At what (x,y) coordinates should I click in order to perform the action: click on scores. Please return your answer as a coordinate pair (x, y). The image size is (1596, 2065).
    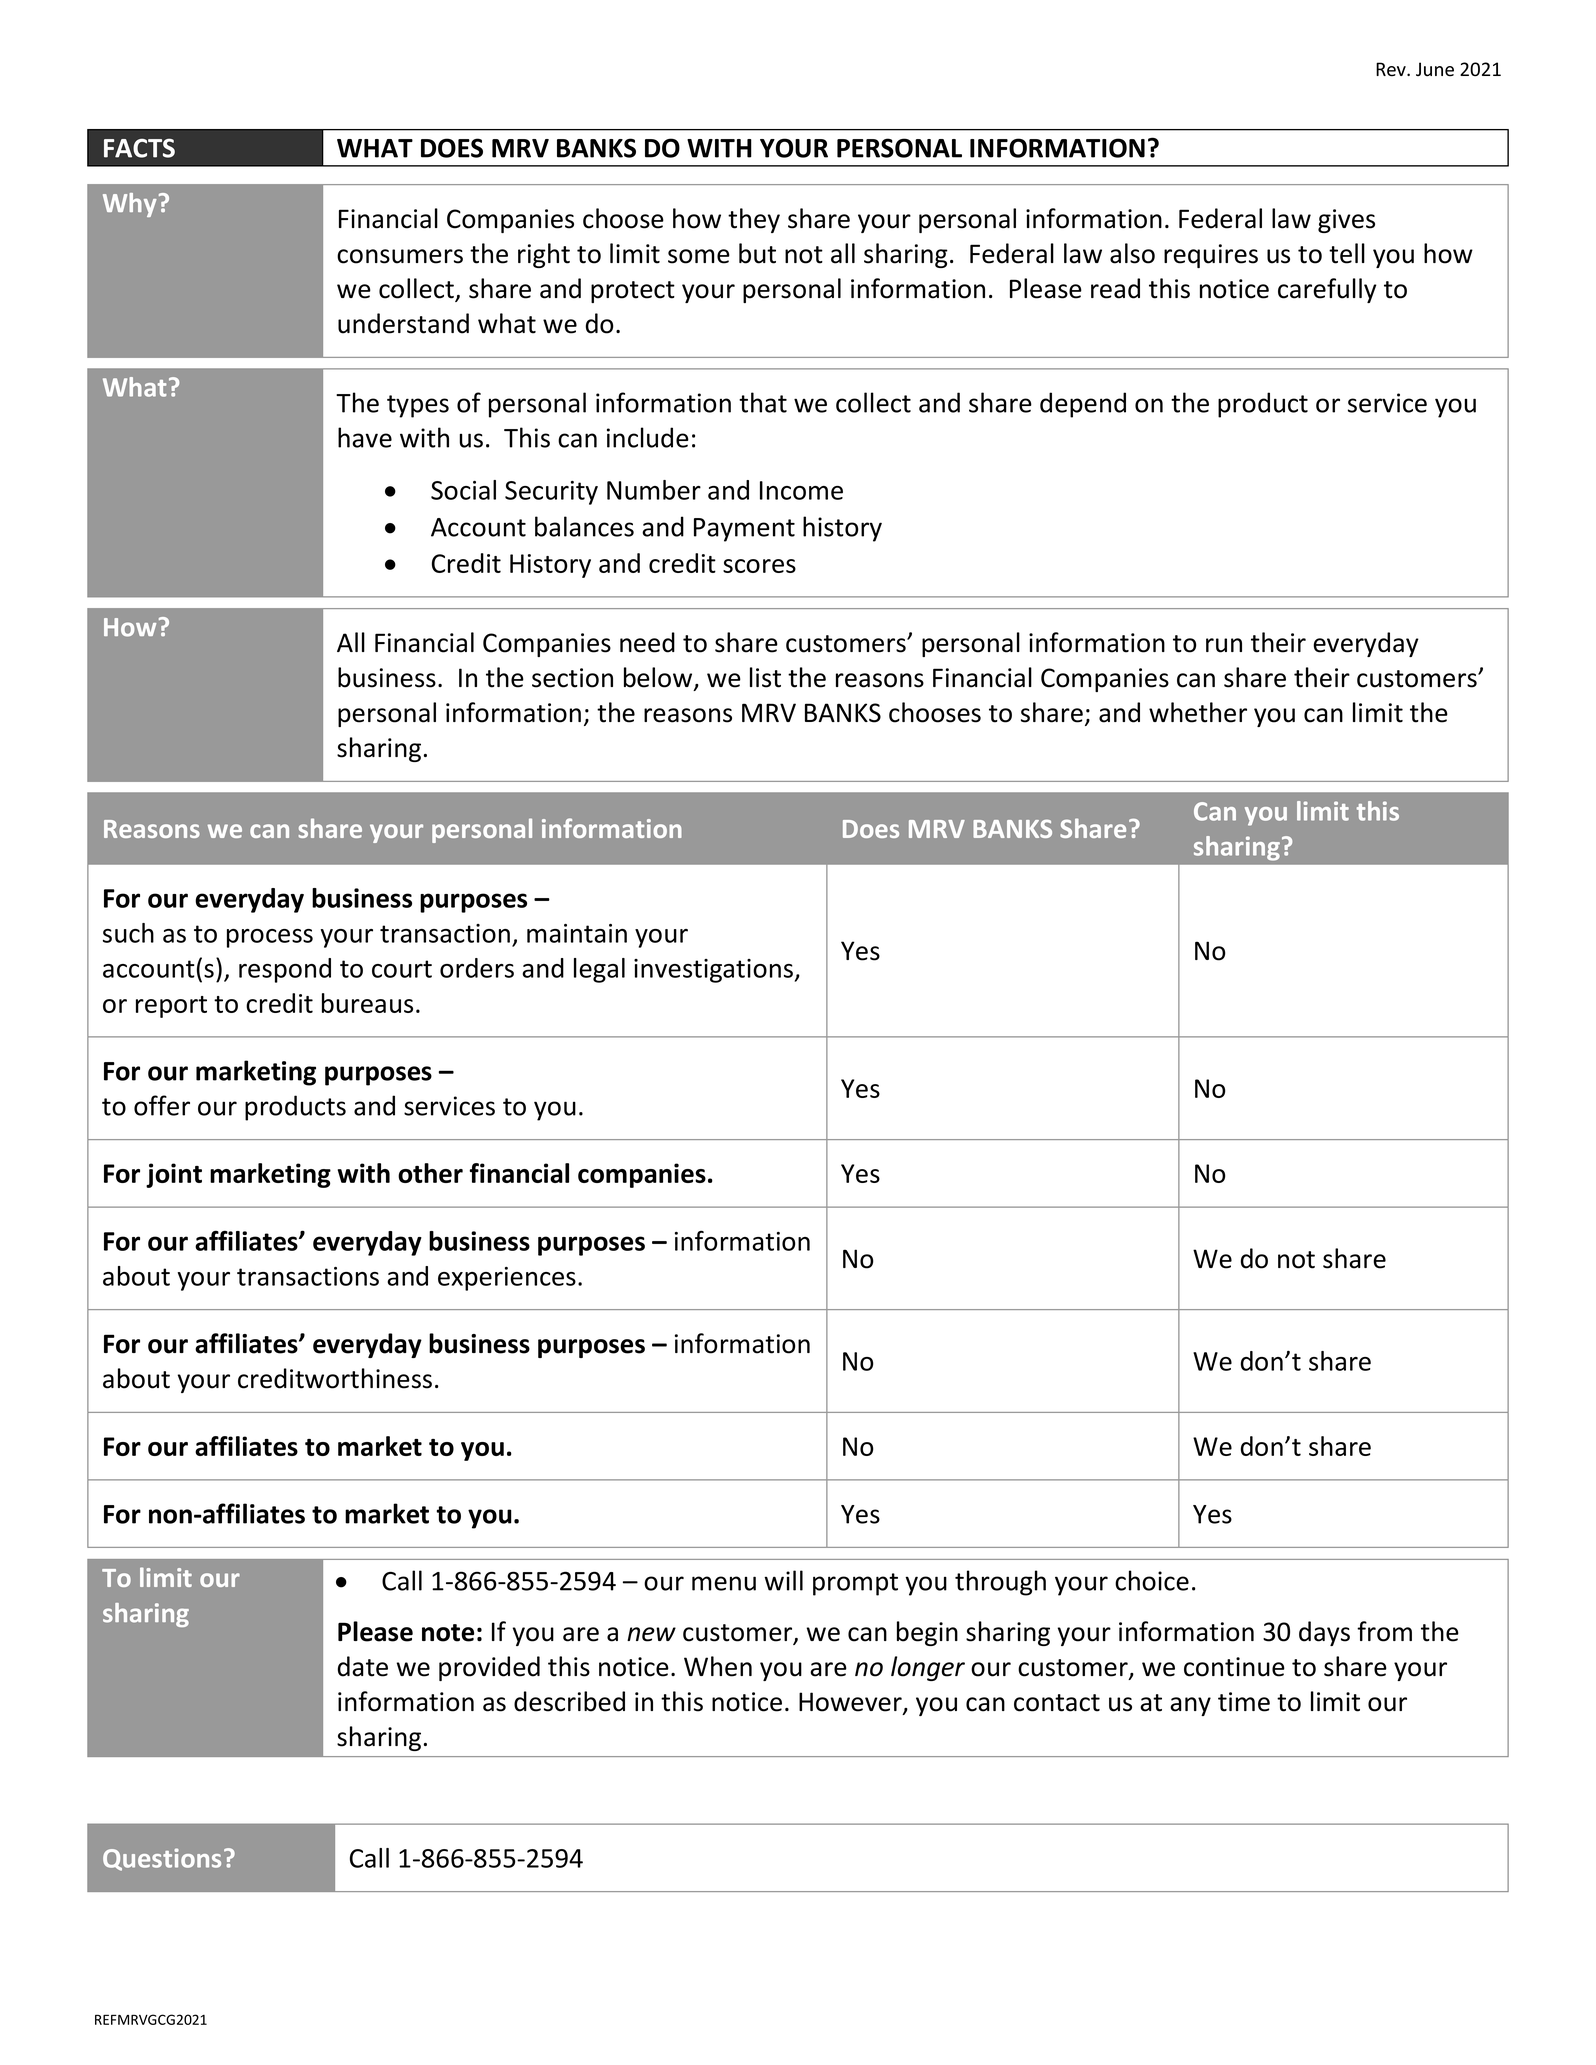
    Looking at the image, I should click on (759, 566).
